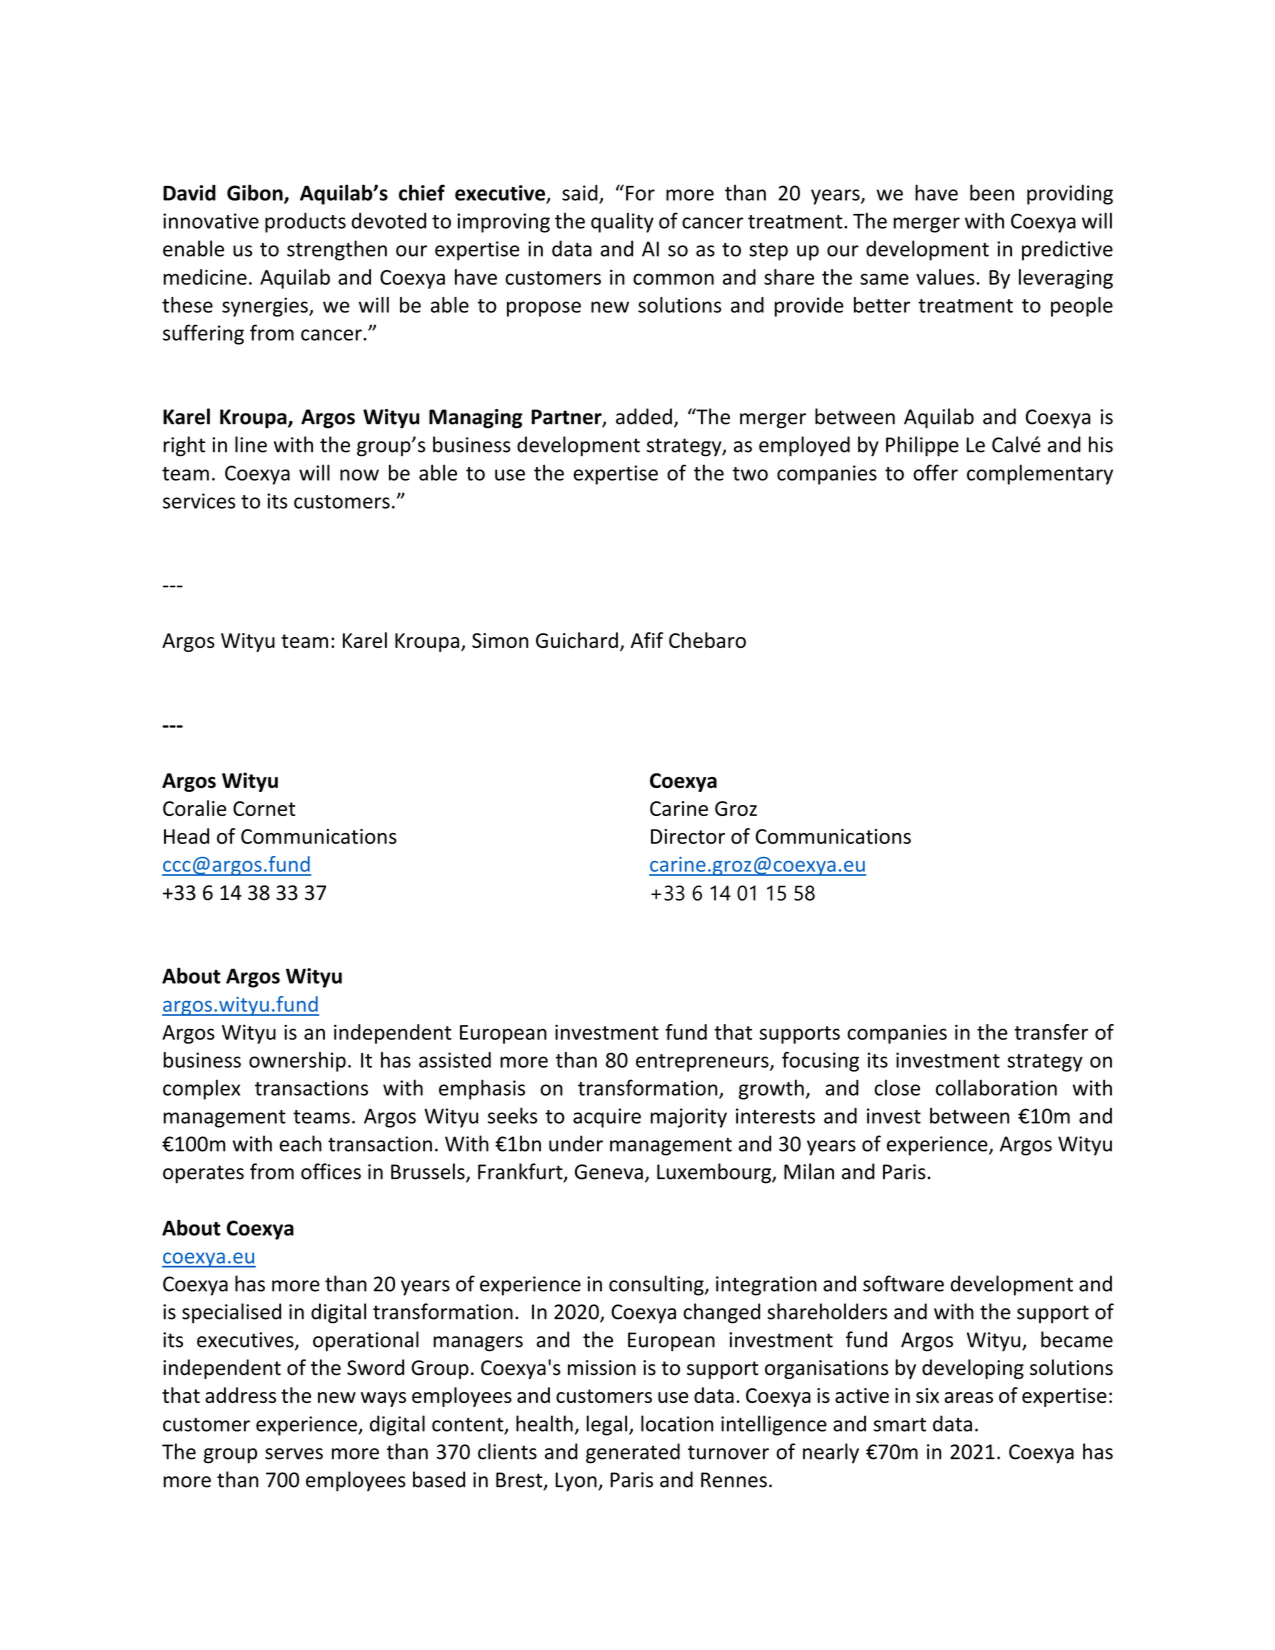 The width and height of the screenshot is (1275, 1650). Describe the element at coordinates (968, 1397) in the screenshot. I see `areas` at that location.
